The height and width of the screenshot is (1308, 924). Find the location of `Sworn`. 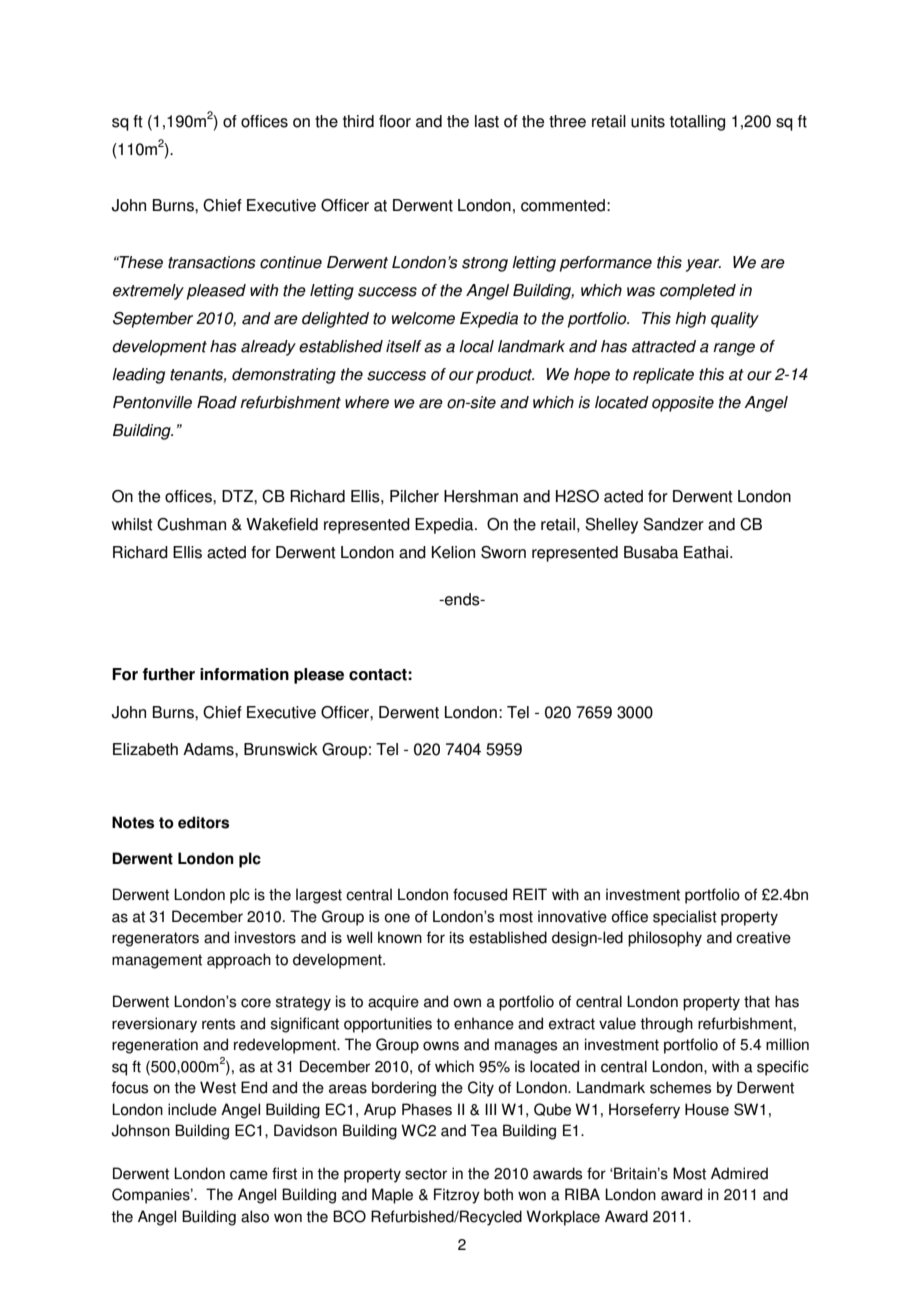

Sworn is located at coordinates (503, 552).
